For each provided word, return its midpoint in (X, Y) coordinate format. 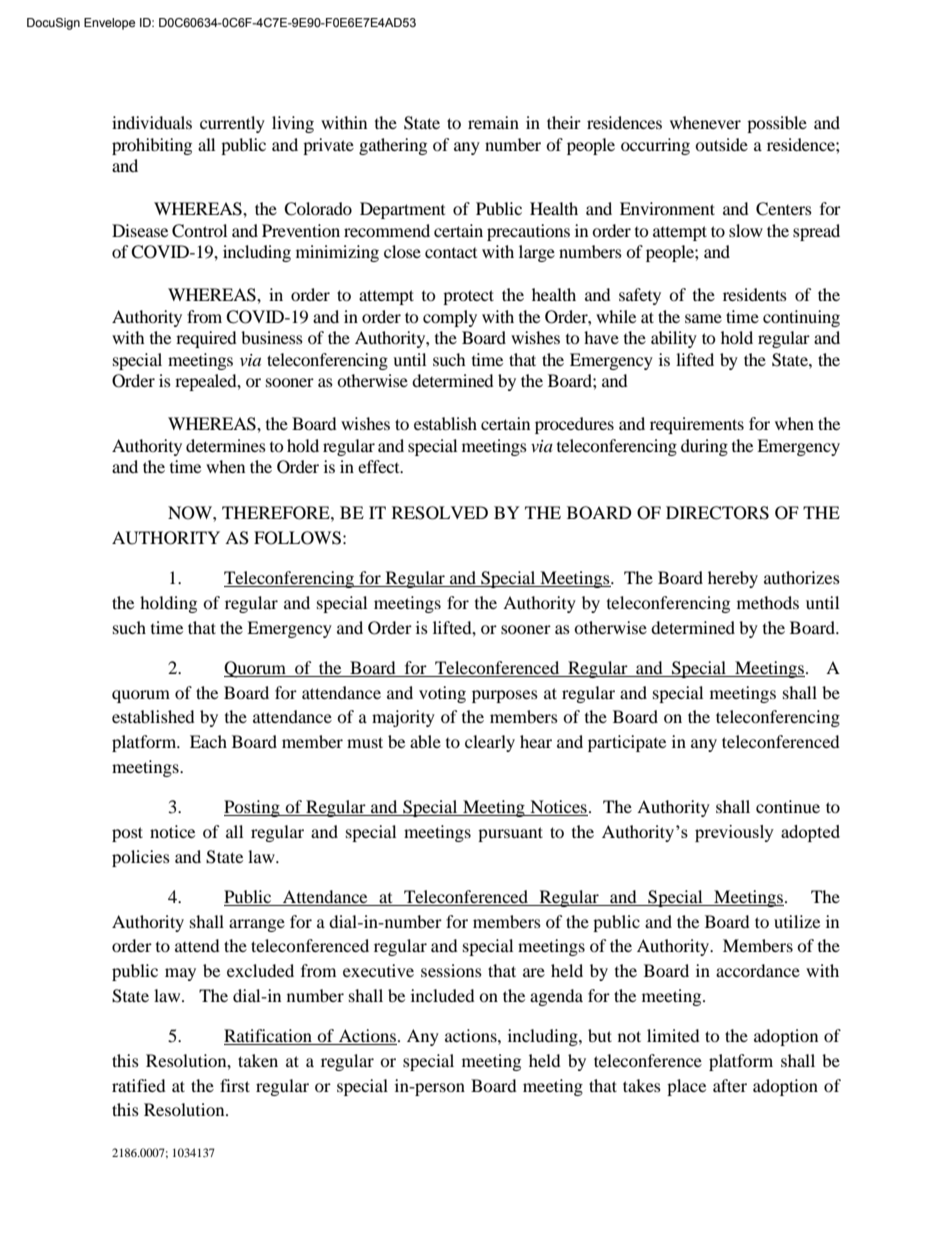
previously (734, 833)
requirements (697, 425)
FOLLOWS (297, 538)
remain (493, 122)
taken (258, 1060)
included (443, 995)
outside (721, 144)
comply (450, 318)
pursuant (510, 834)
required (206, 339)
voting (442, 694)
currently (232, 124)
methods (768, 602)
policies (141, 858)
